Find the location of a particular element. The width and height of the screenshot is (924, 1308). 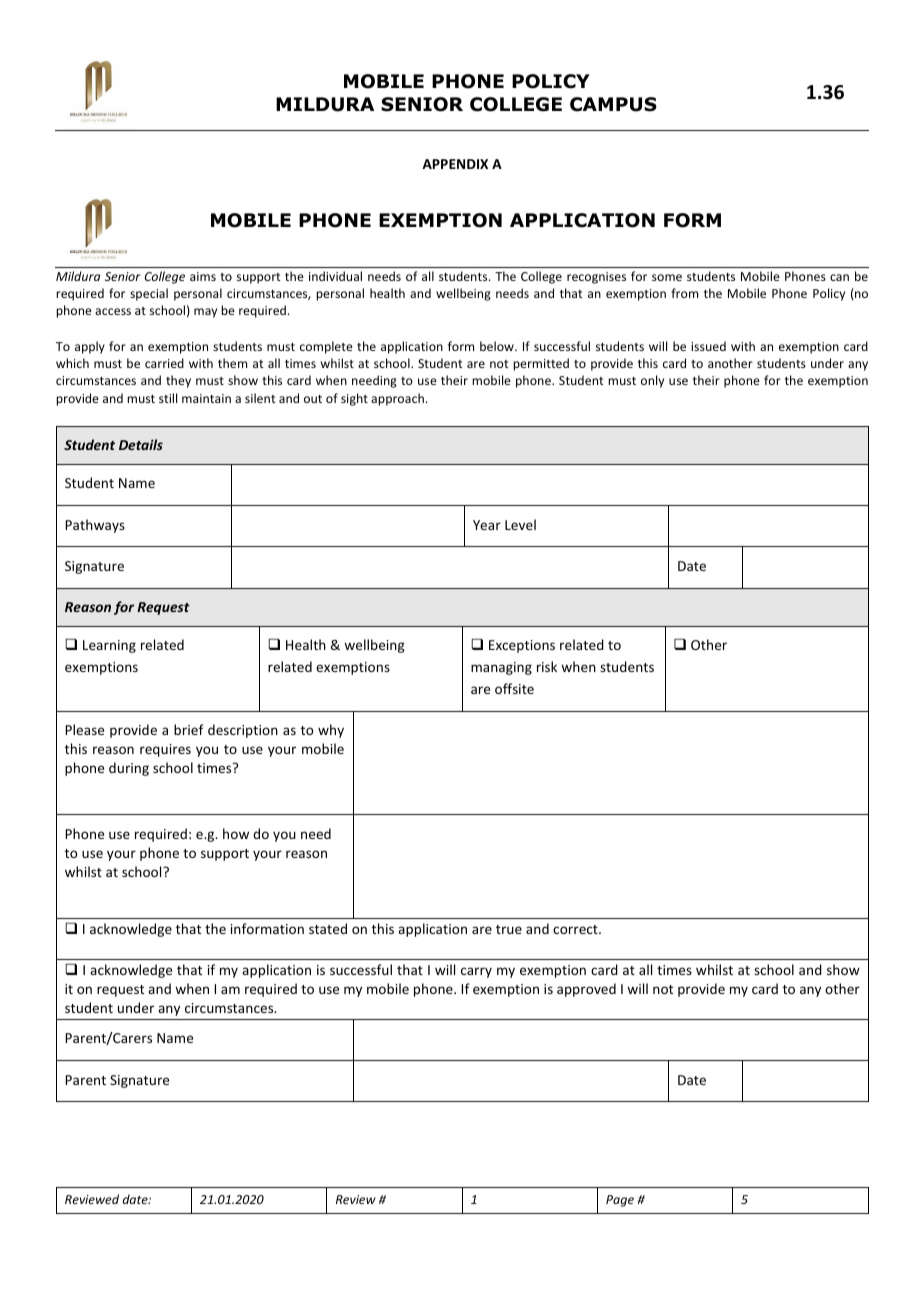

APPENDIX is located at coordinates (455, 164).
